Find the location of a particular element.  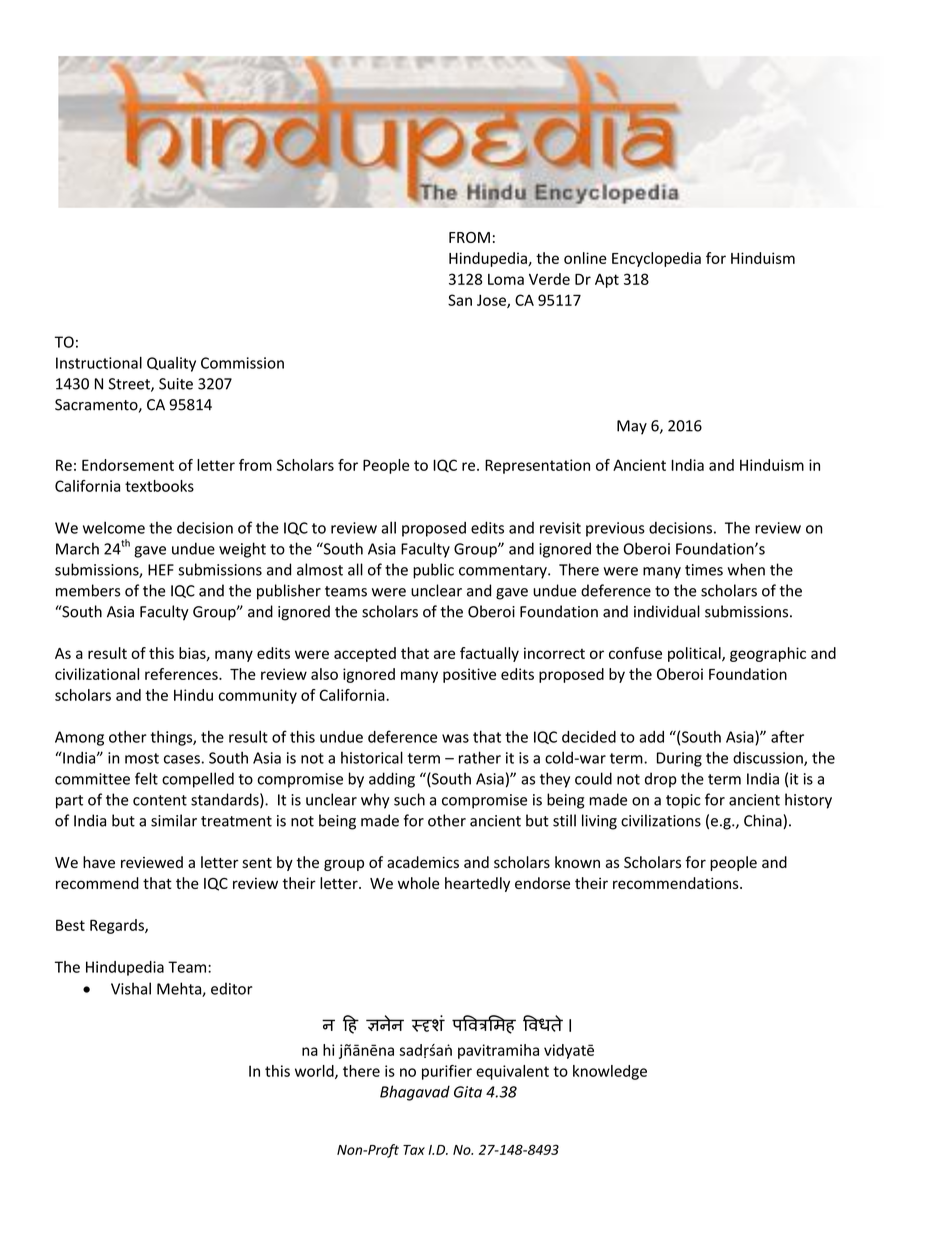

Encyclopedia is located at coordinates (656, 259).
